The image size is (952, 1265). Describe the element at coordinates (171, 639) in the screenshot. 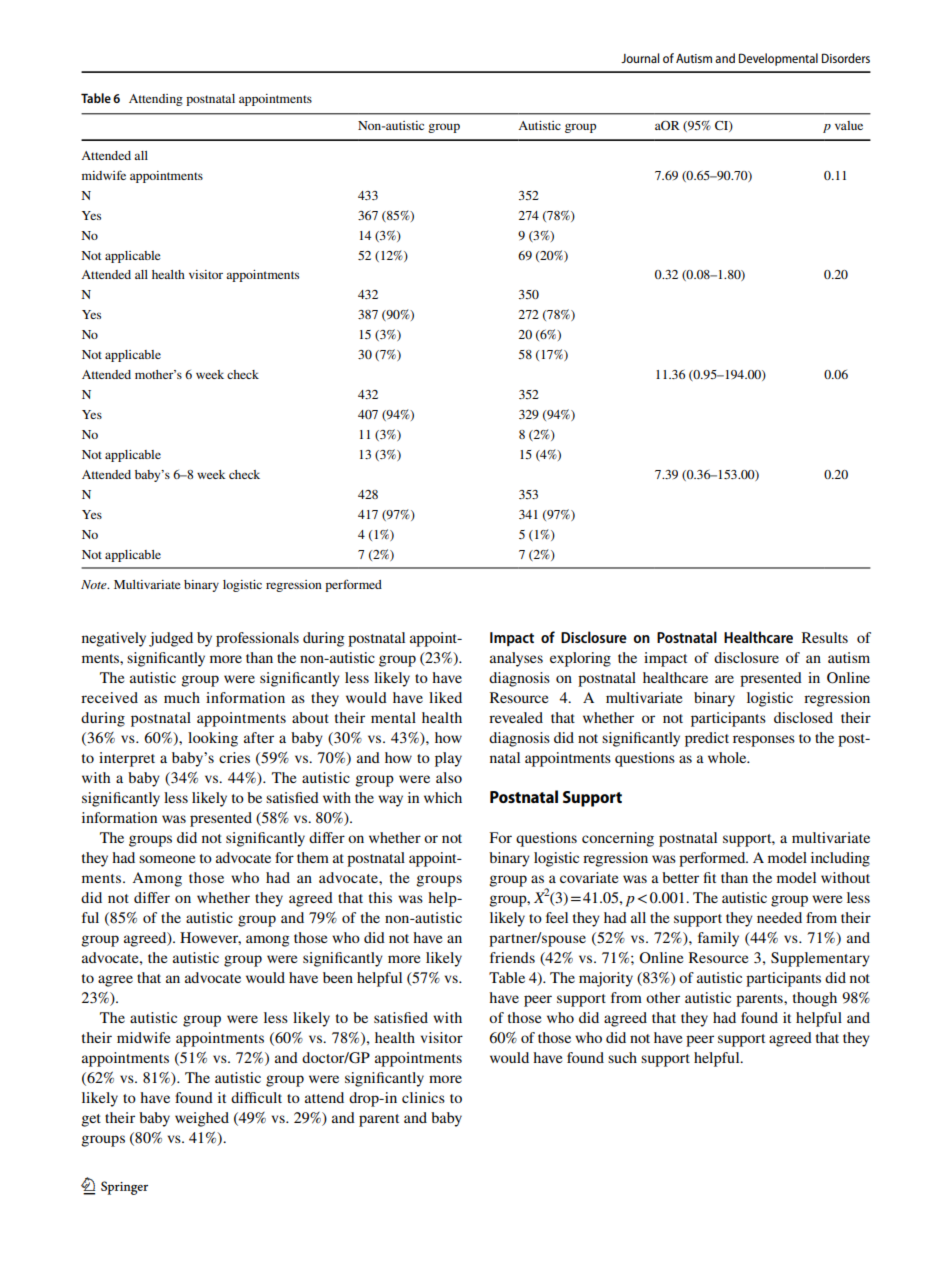

I see `judged` at that location.
